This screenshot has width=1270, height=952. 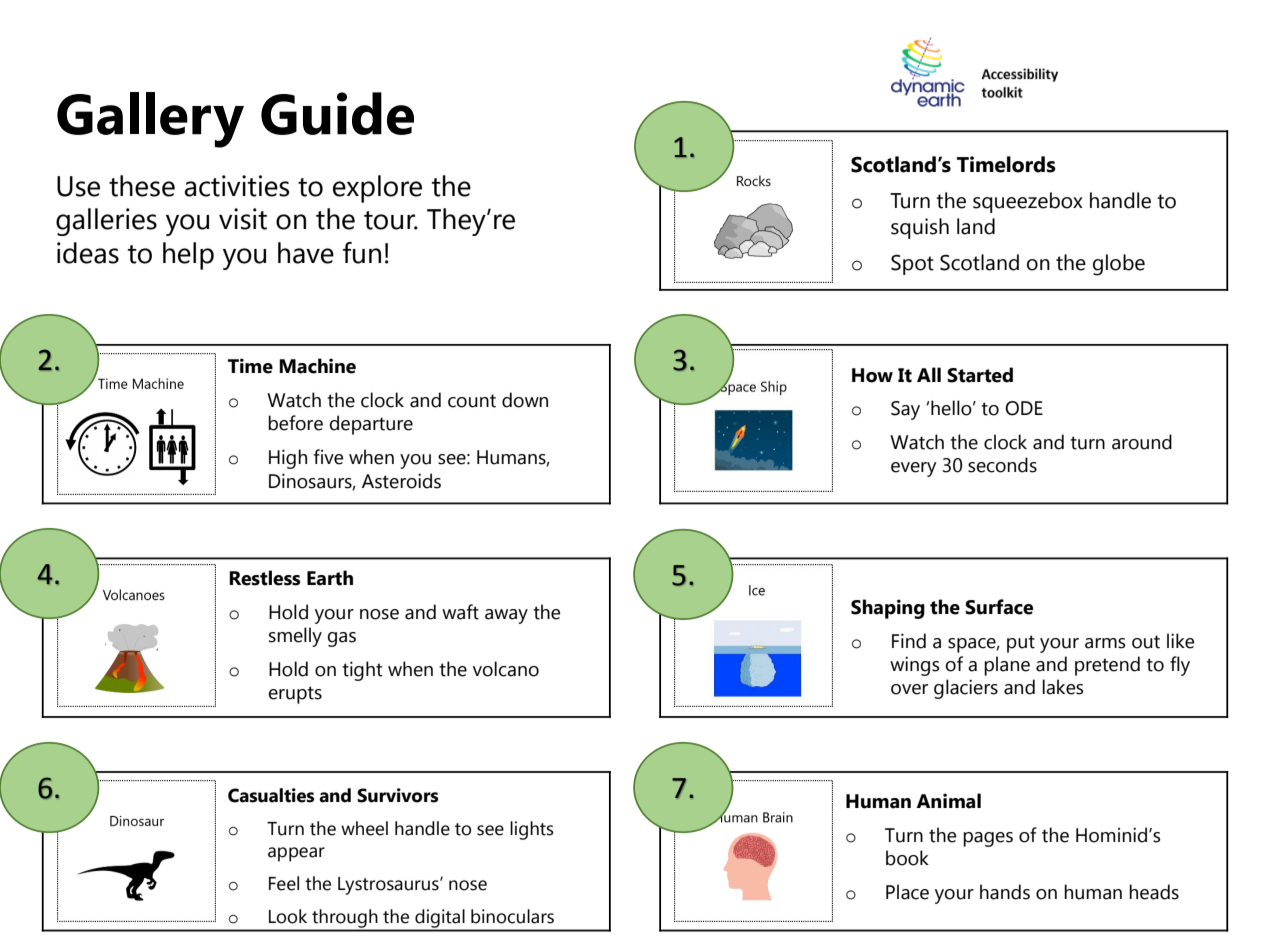 What do you see at coordinates (1002, 465) in the screenshot?
I see `seconds` at bounding box center [1002, 465].
